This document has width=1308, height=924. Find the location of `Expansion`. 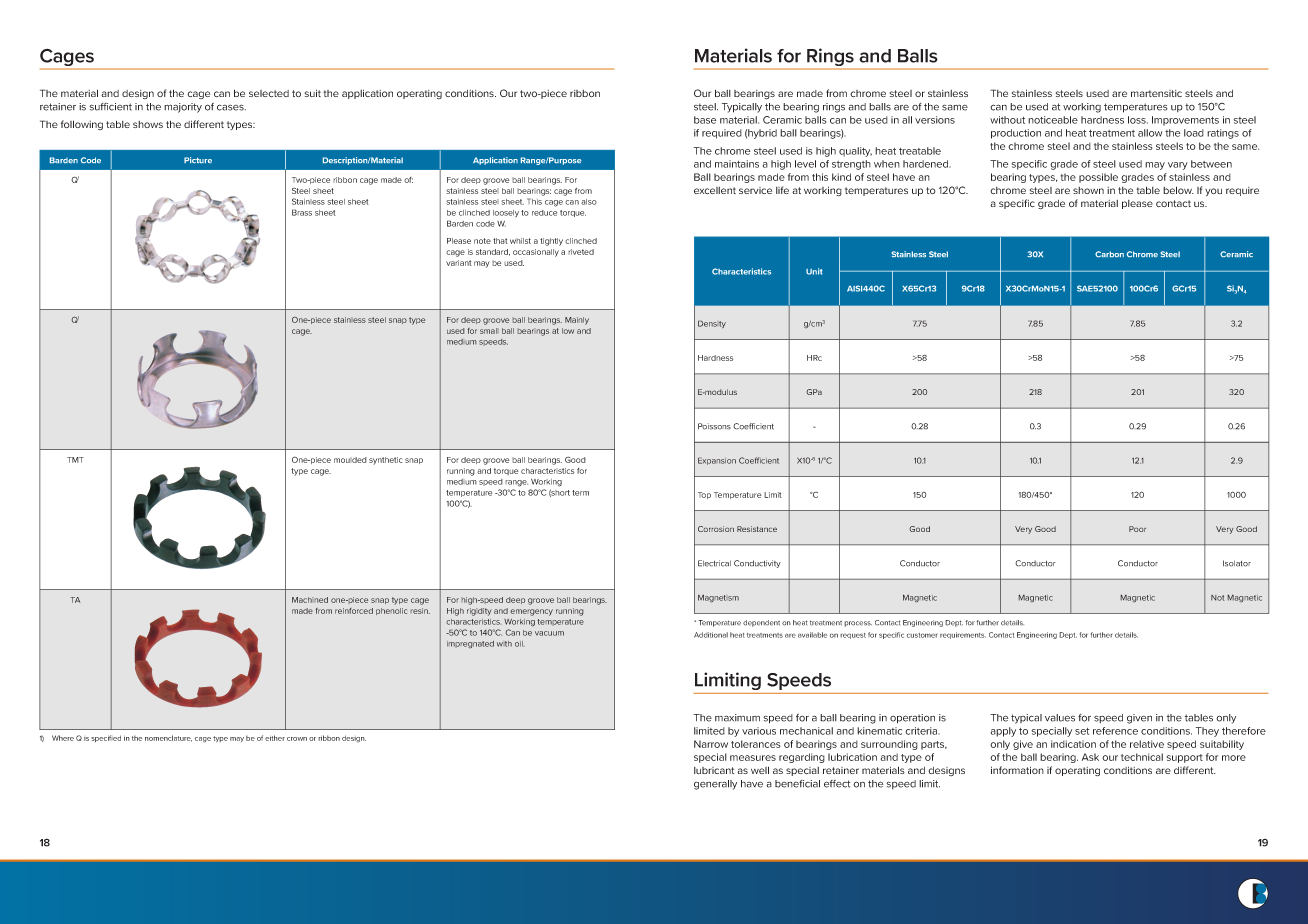

Expansion is located at coordinates (717, 461).
